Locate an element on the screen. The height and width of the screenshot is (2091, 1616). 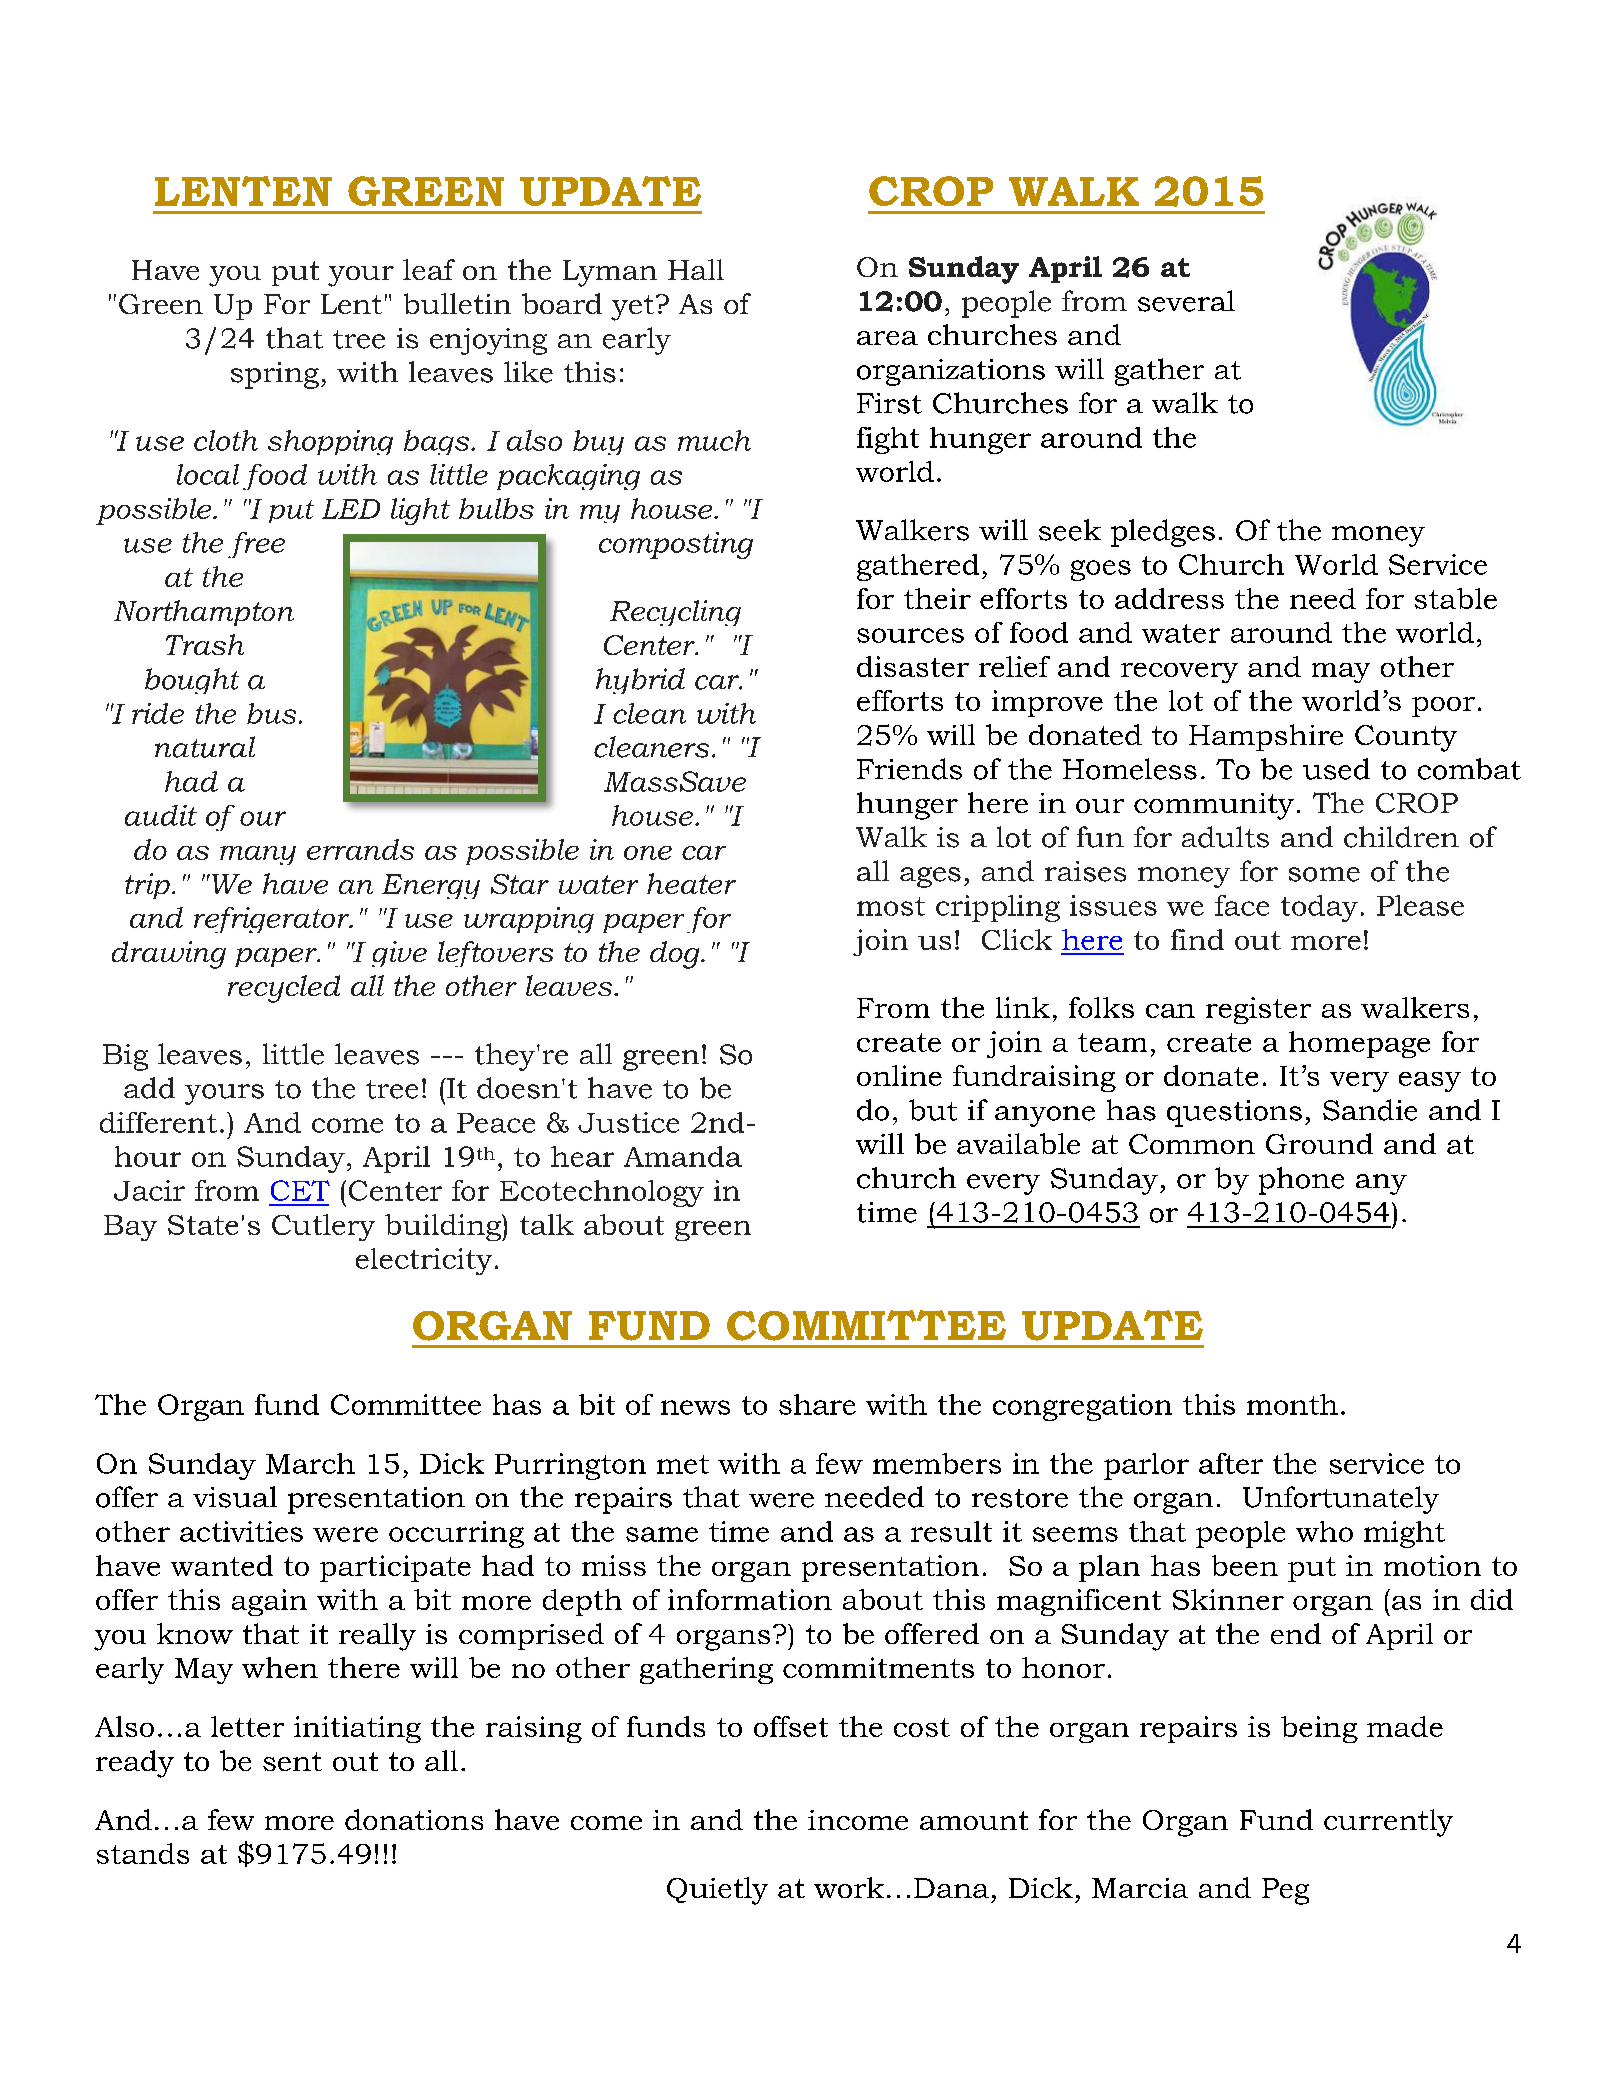
March is located at coordinates (310, 1463).
